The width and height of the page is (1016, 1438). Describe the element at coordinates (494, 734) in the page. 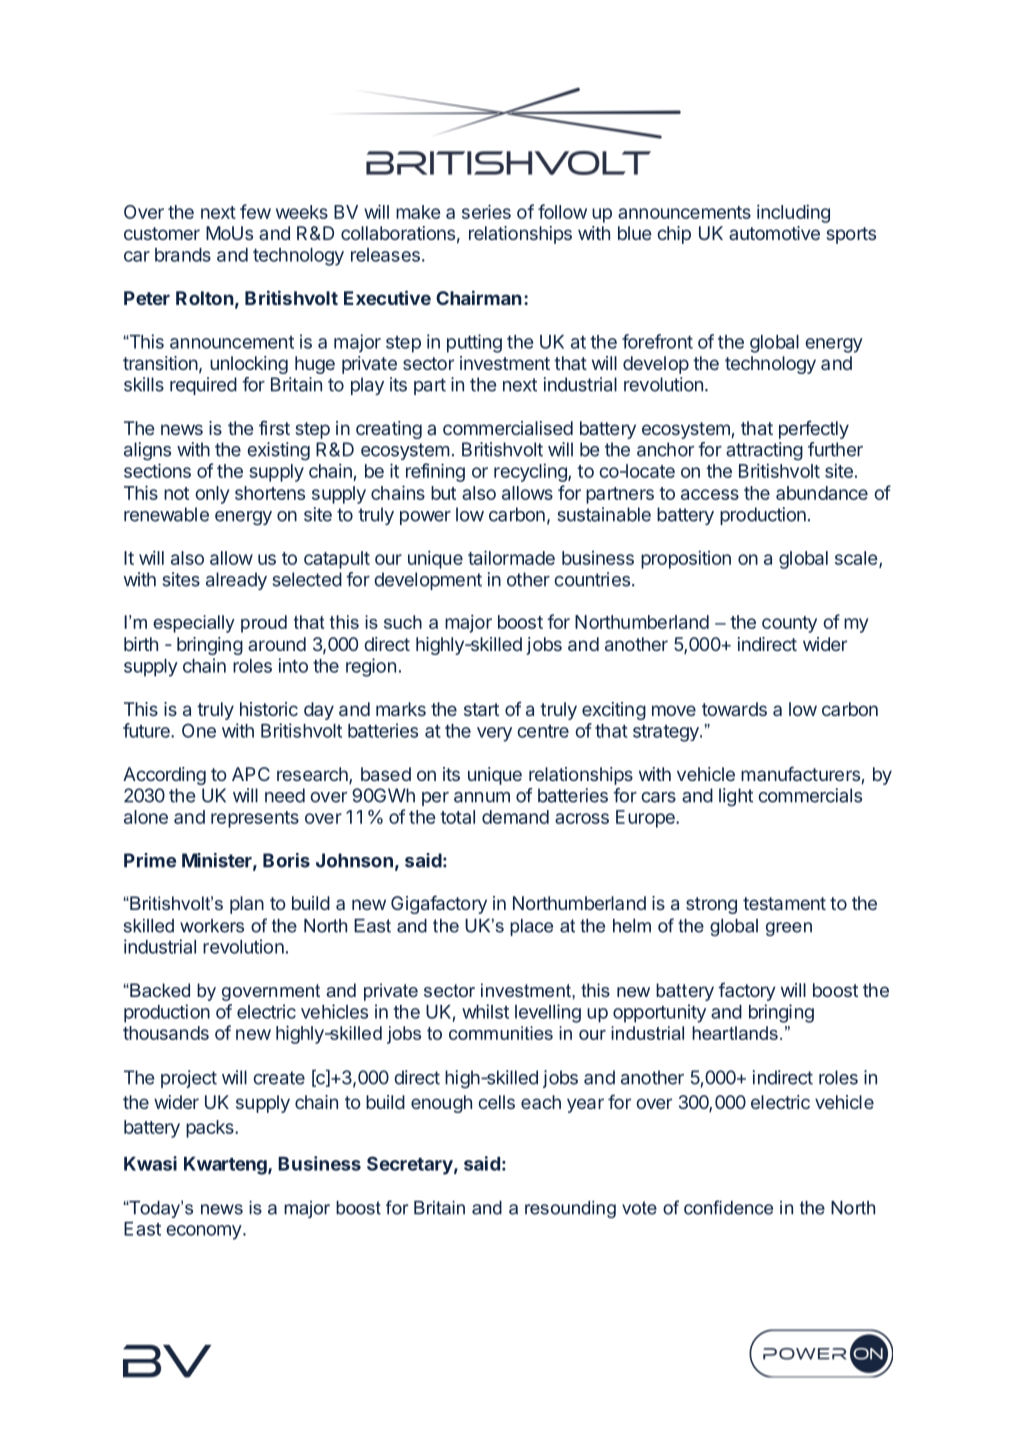

I see `very` at that location.
